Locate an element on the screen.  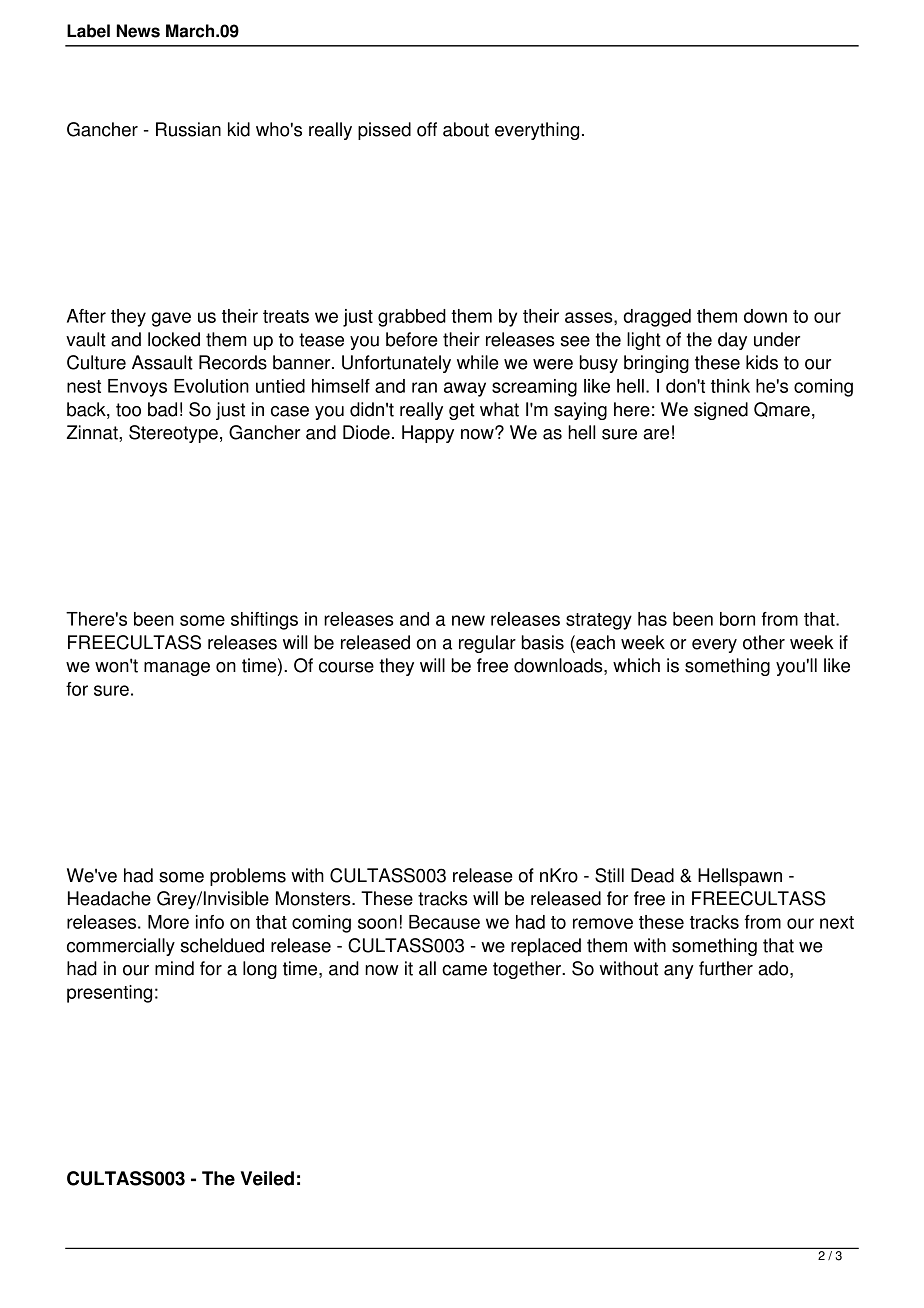
Veiled is located at coordinates (267, 1178).
